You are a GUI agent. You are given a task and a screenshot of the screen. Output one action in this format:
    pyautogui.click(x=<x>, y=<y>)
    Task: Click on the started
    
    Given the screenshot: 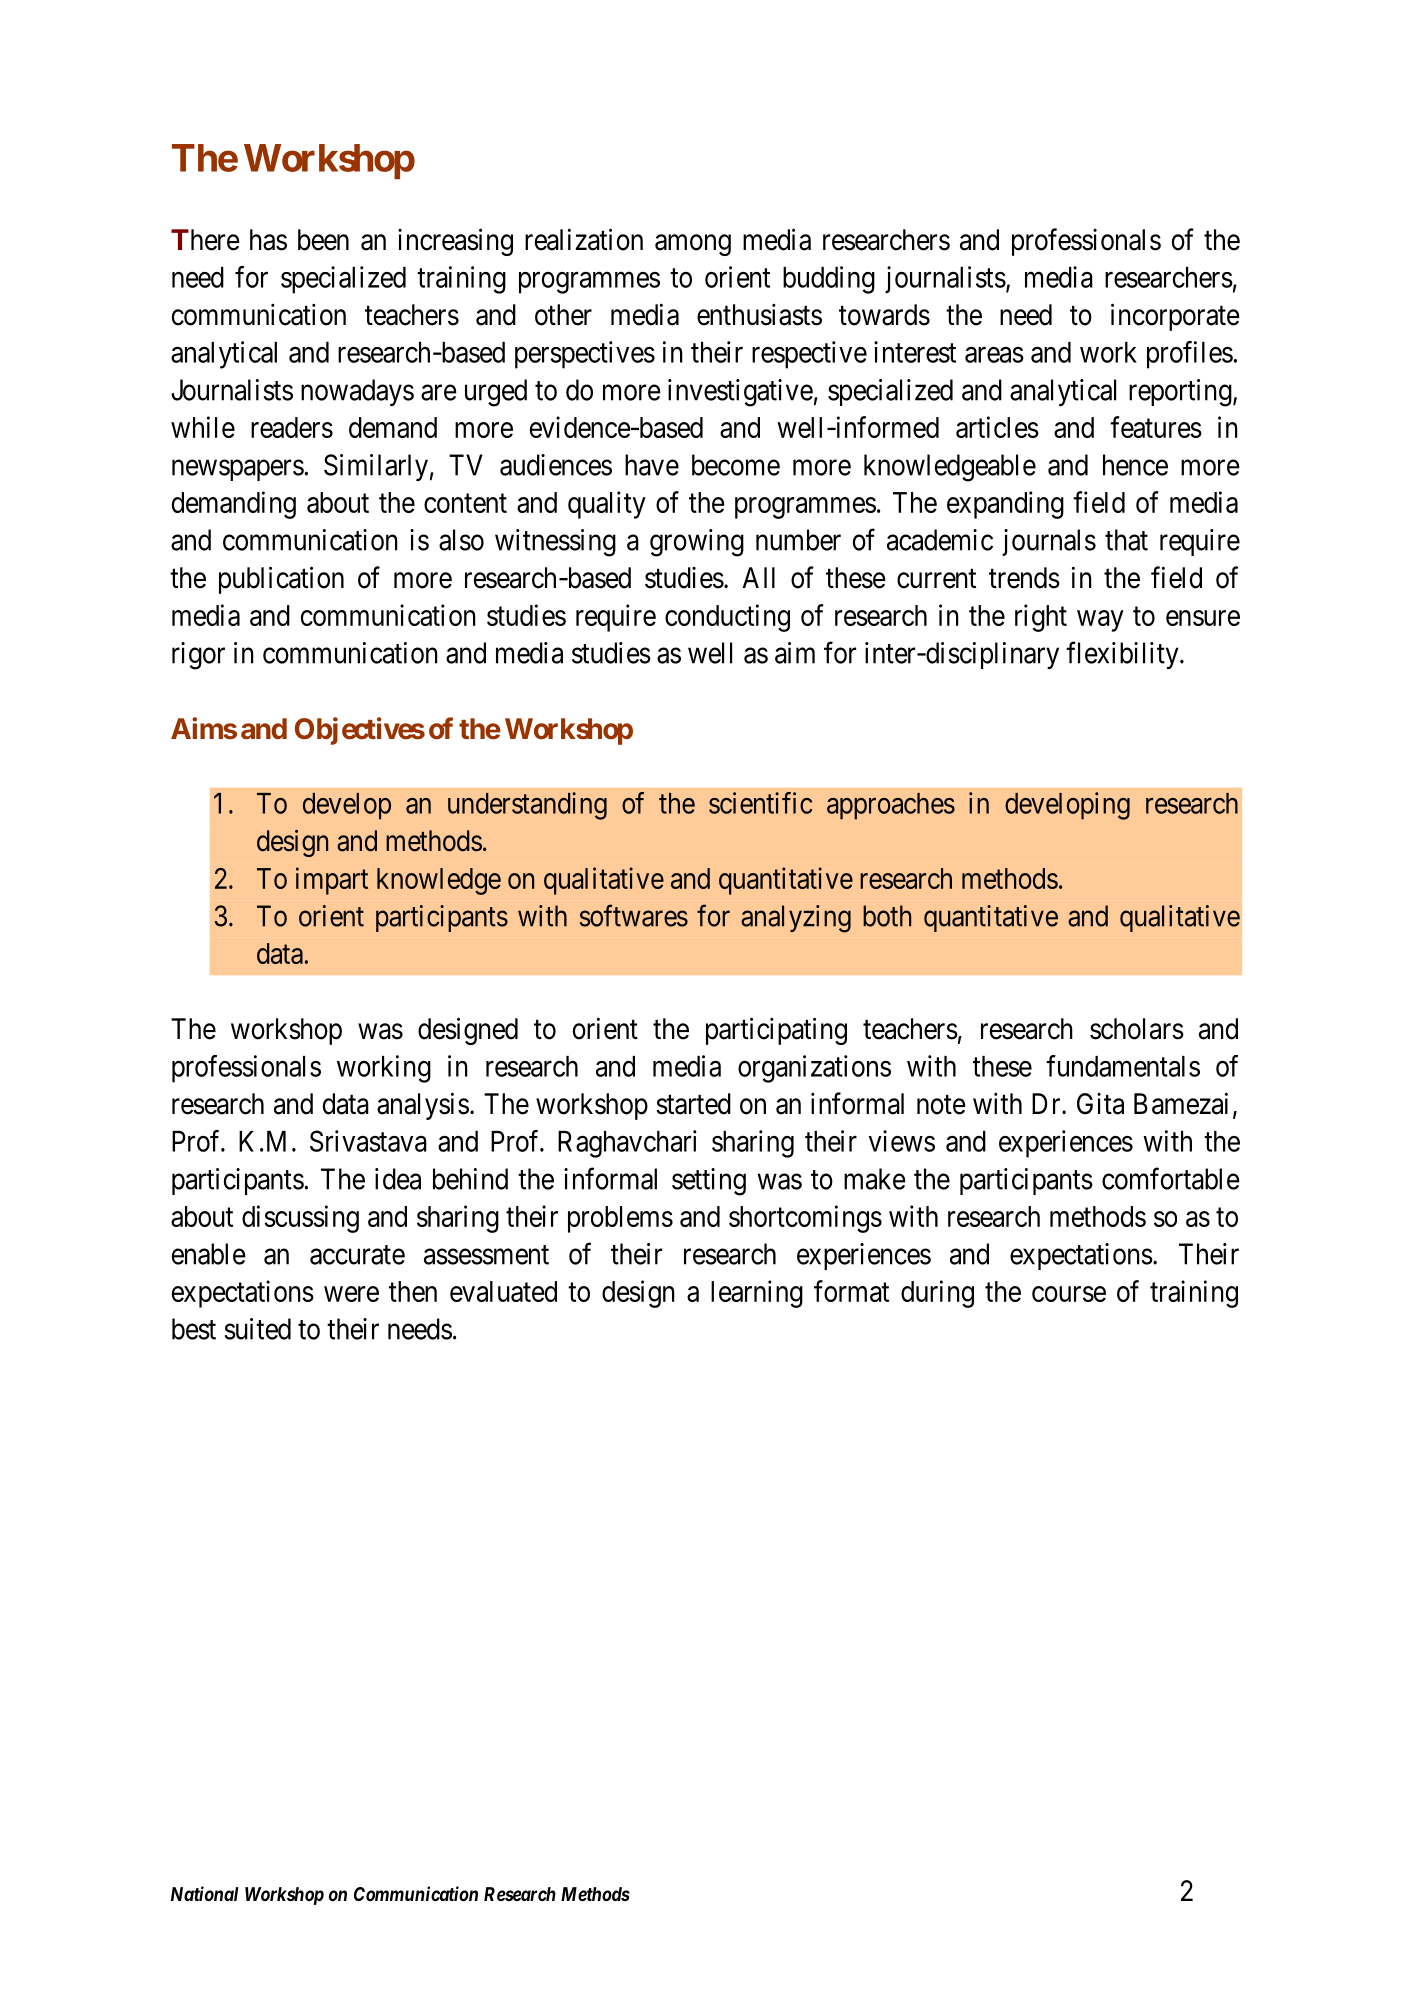 What is the action you would take?
    pyautogui.click(x=693, y=1104)
